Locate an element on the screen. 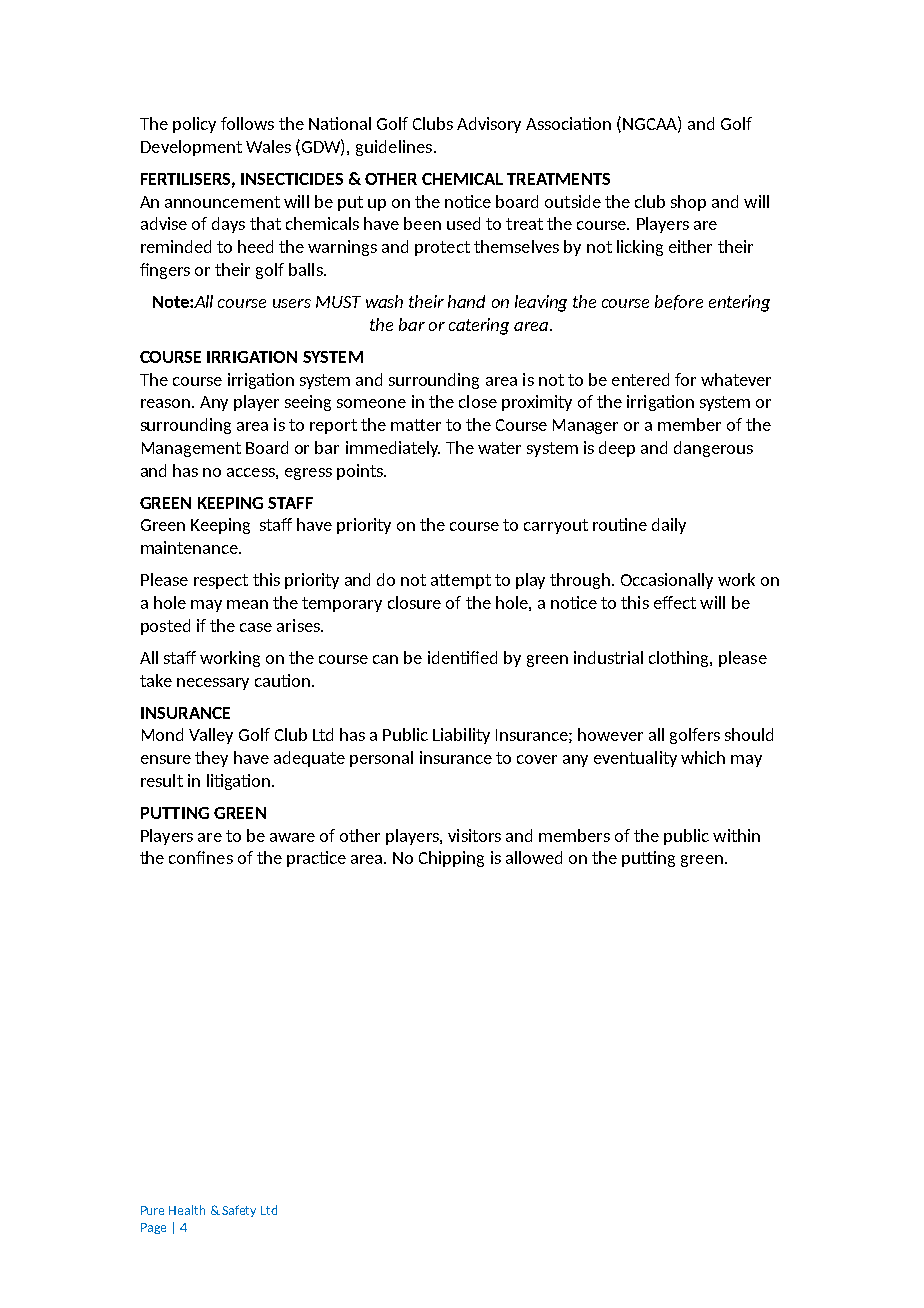 The image size is (924, 1308). identified is located at coordinates (462, 657).
